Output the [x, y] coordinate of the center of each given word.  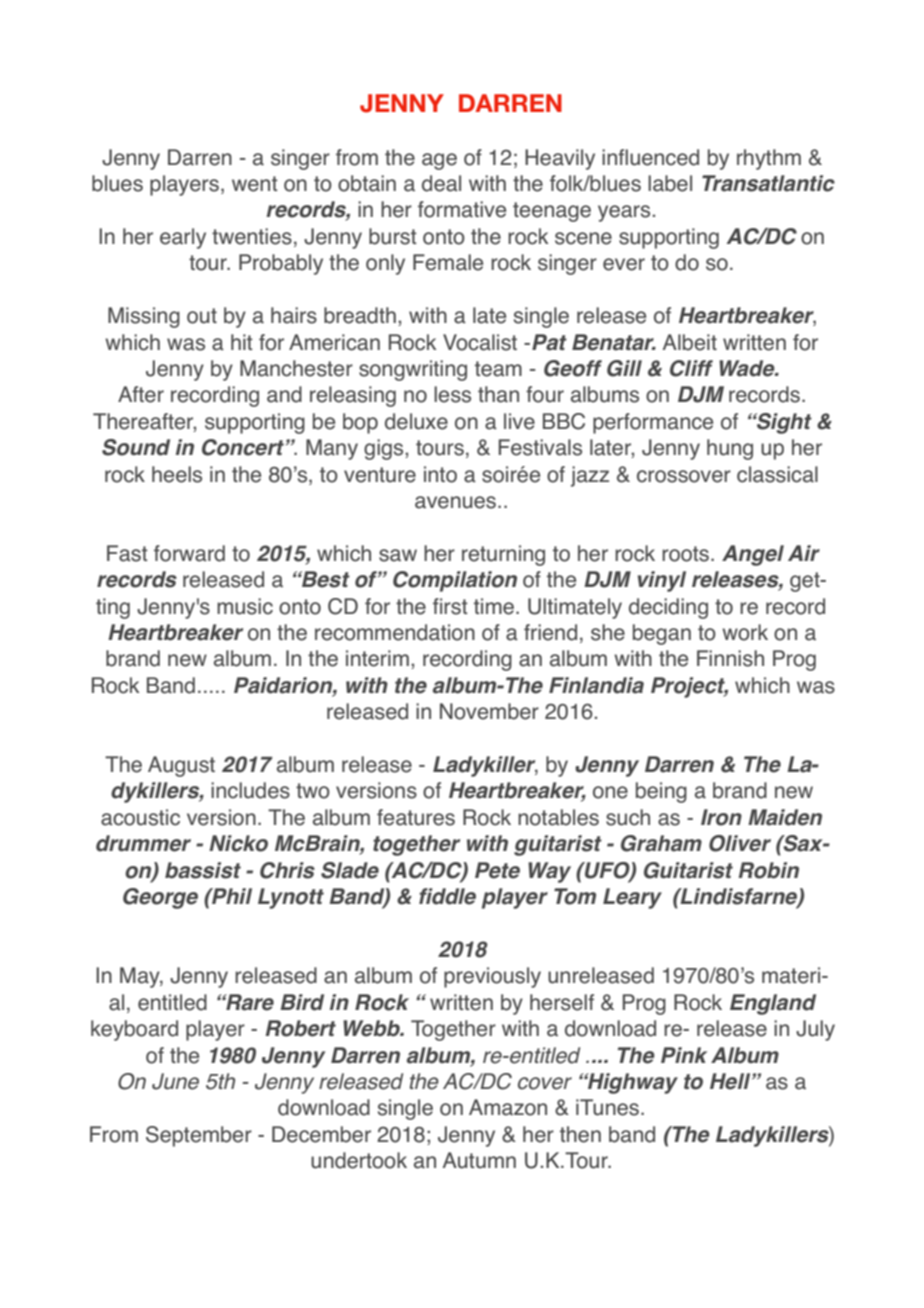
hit [242, 342]
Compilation [455, 581]
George [160, 898]
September [199, 1136]
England [773, 1004]
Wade [748, 368]
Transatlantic [768, 183]
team [498, 369]
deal [441, 183]
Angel [753, 555]
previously [492, 977]
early [183, 238]
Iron [721, 817]
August [181, 766]
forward [189, 553]
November [489, 711]
